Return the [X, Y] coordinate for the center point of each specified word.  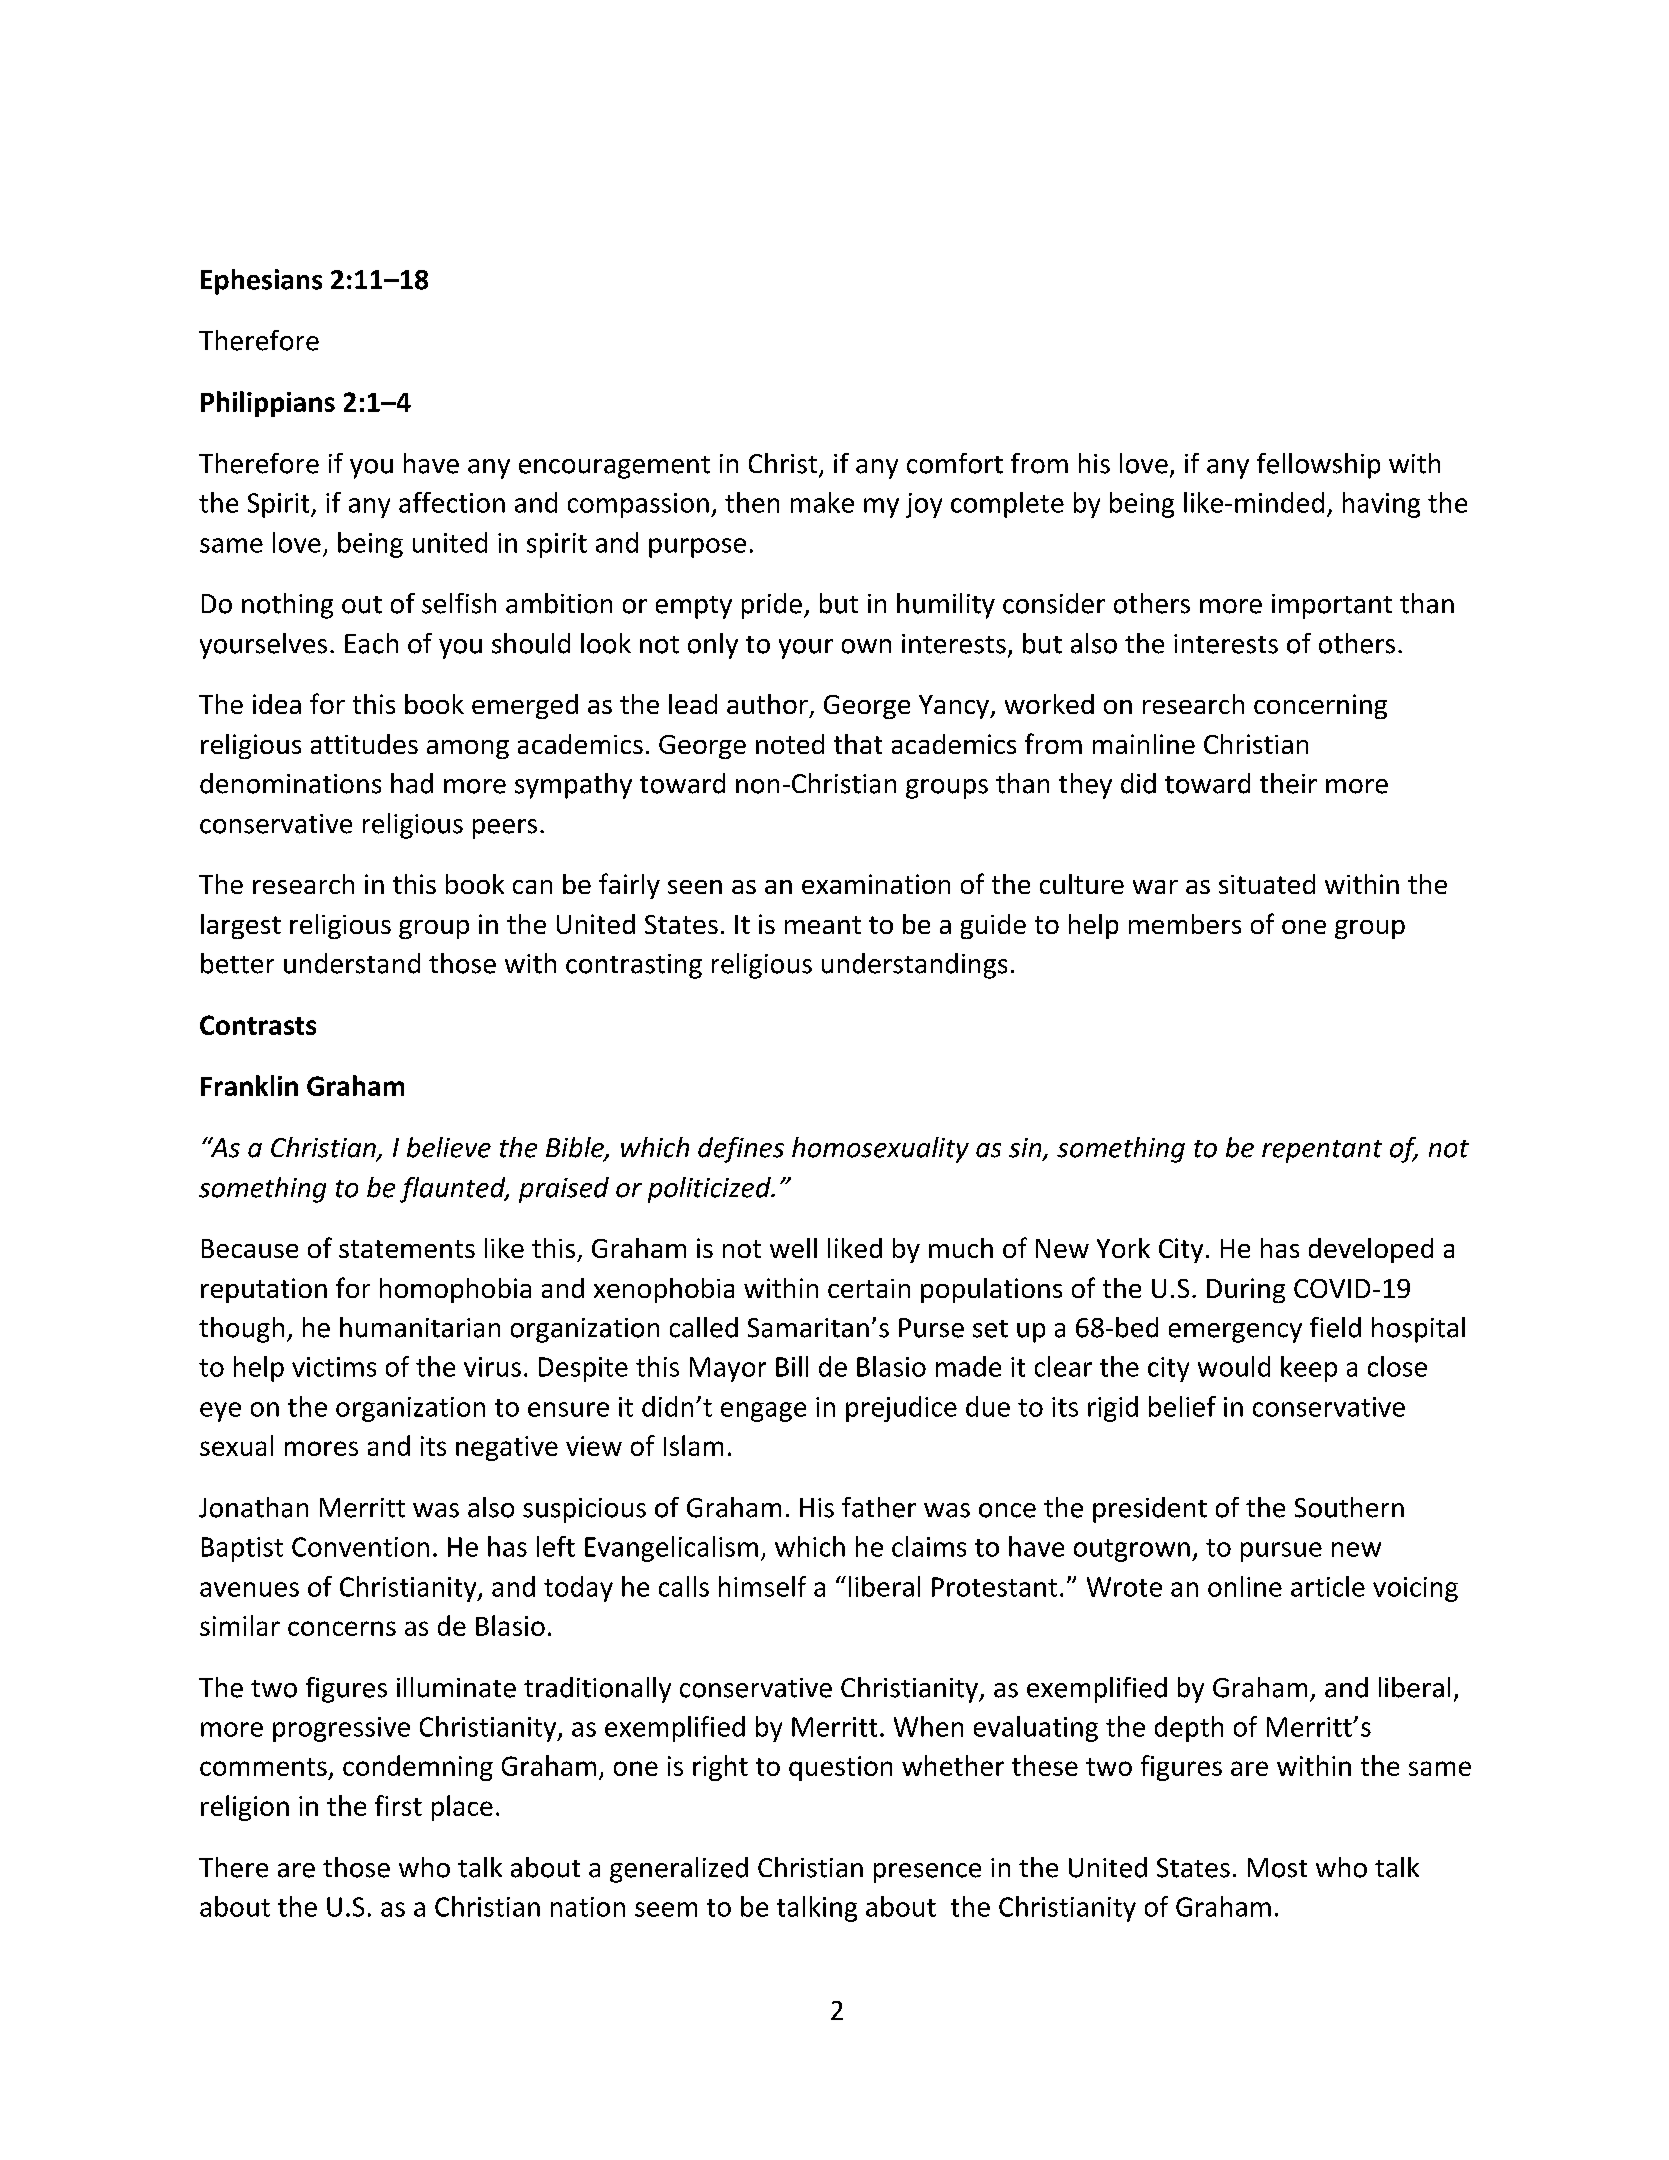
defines [741, 1150]
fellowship [1318, 466]
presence [927, 1873]
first [398, 1805]
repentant [1322, 1151]
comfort [955, 463]
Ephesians [261, 282]
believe [449, 1147]
